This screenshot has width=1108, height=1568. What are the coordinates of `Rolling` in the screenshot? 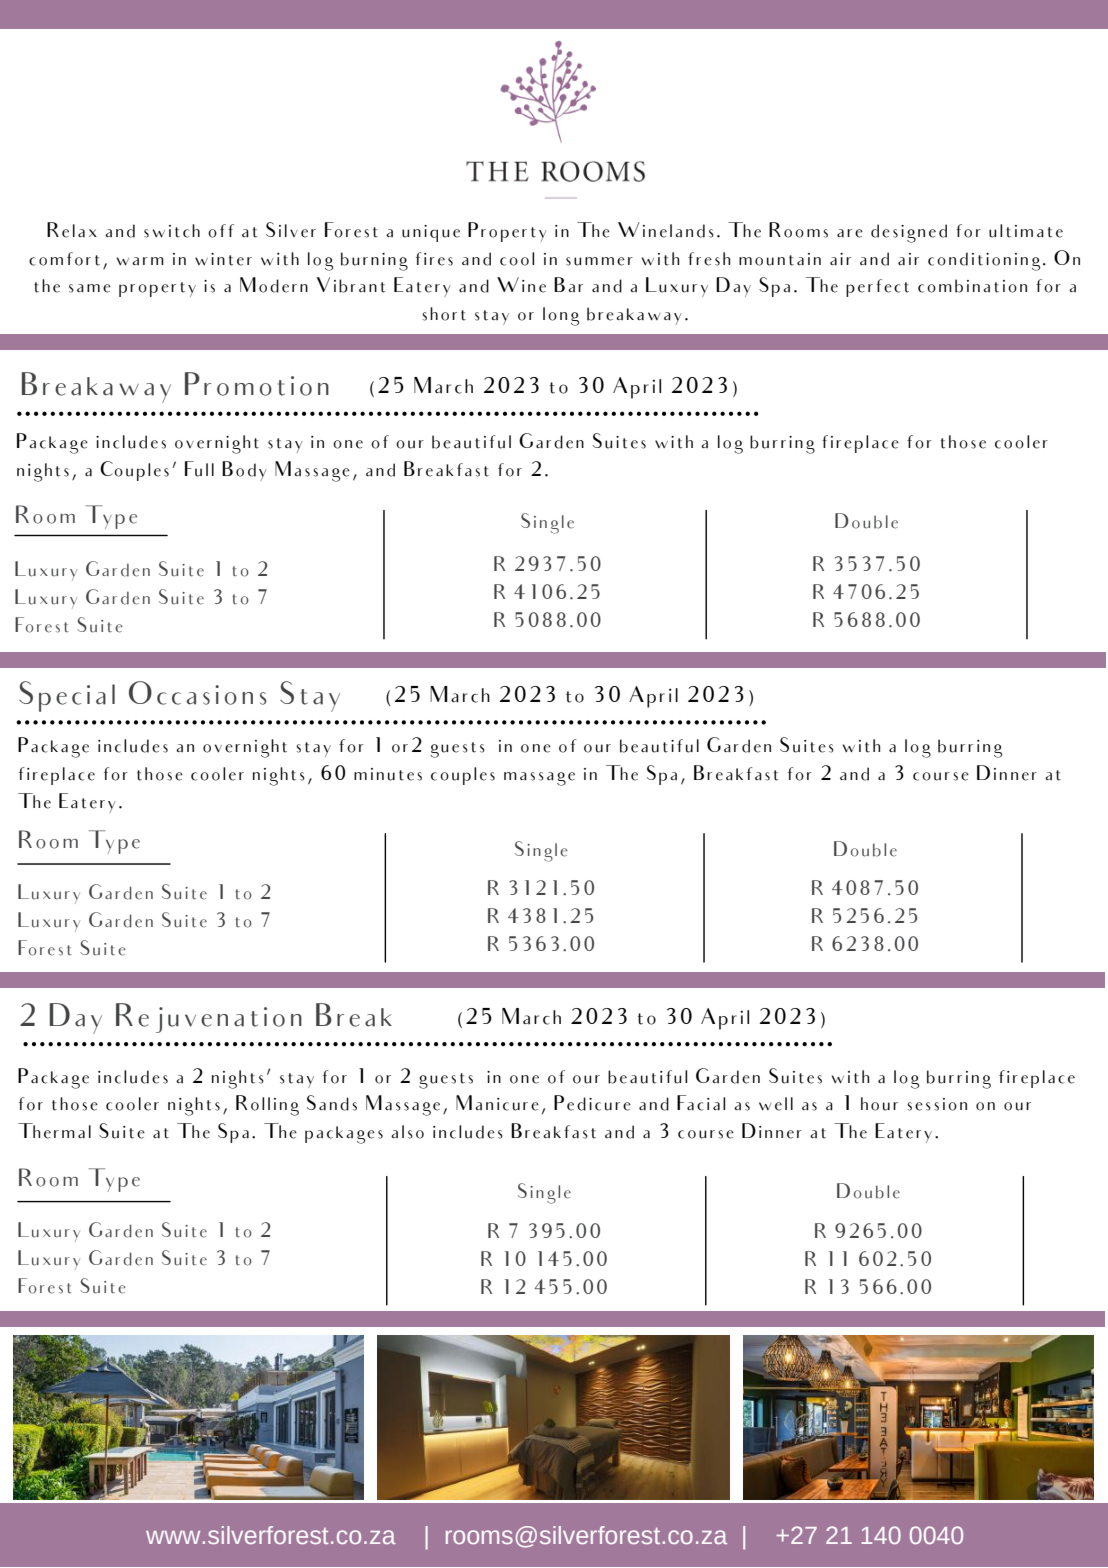 It's located at (267, 1105).
